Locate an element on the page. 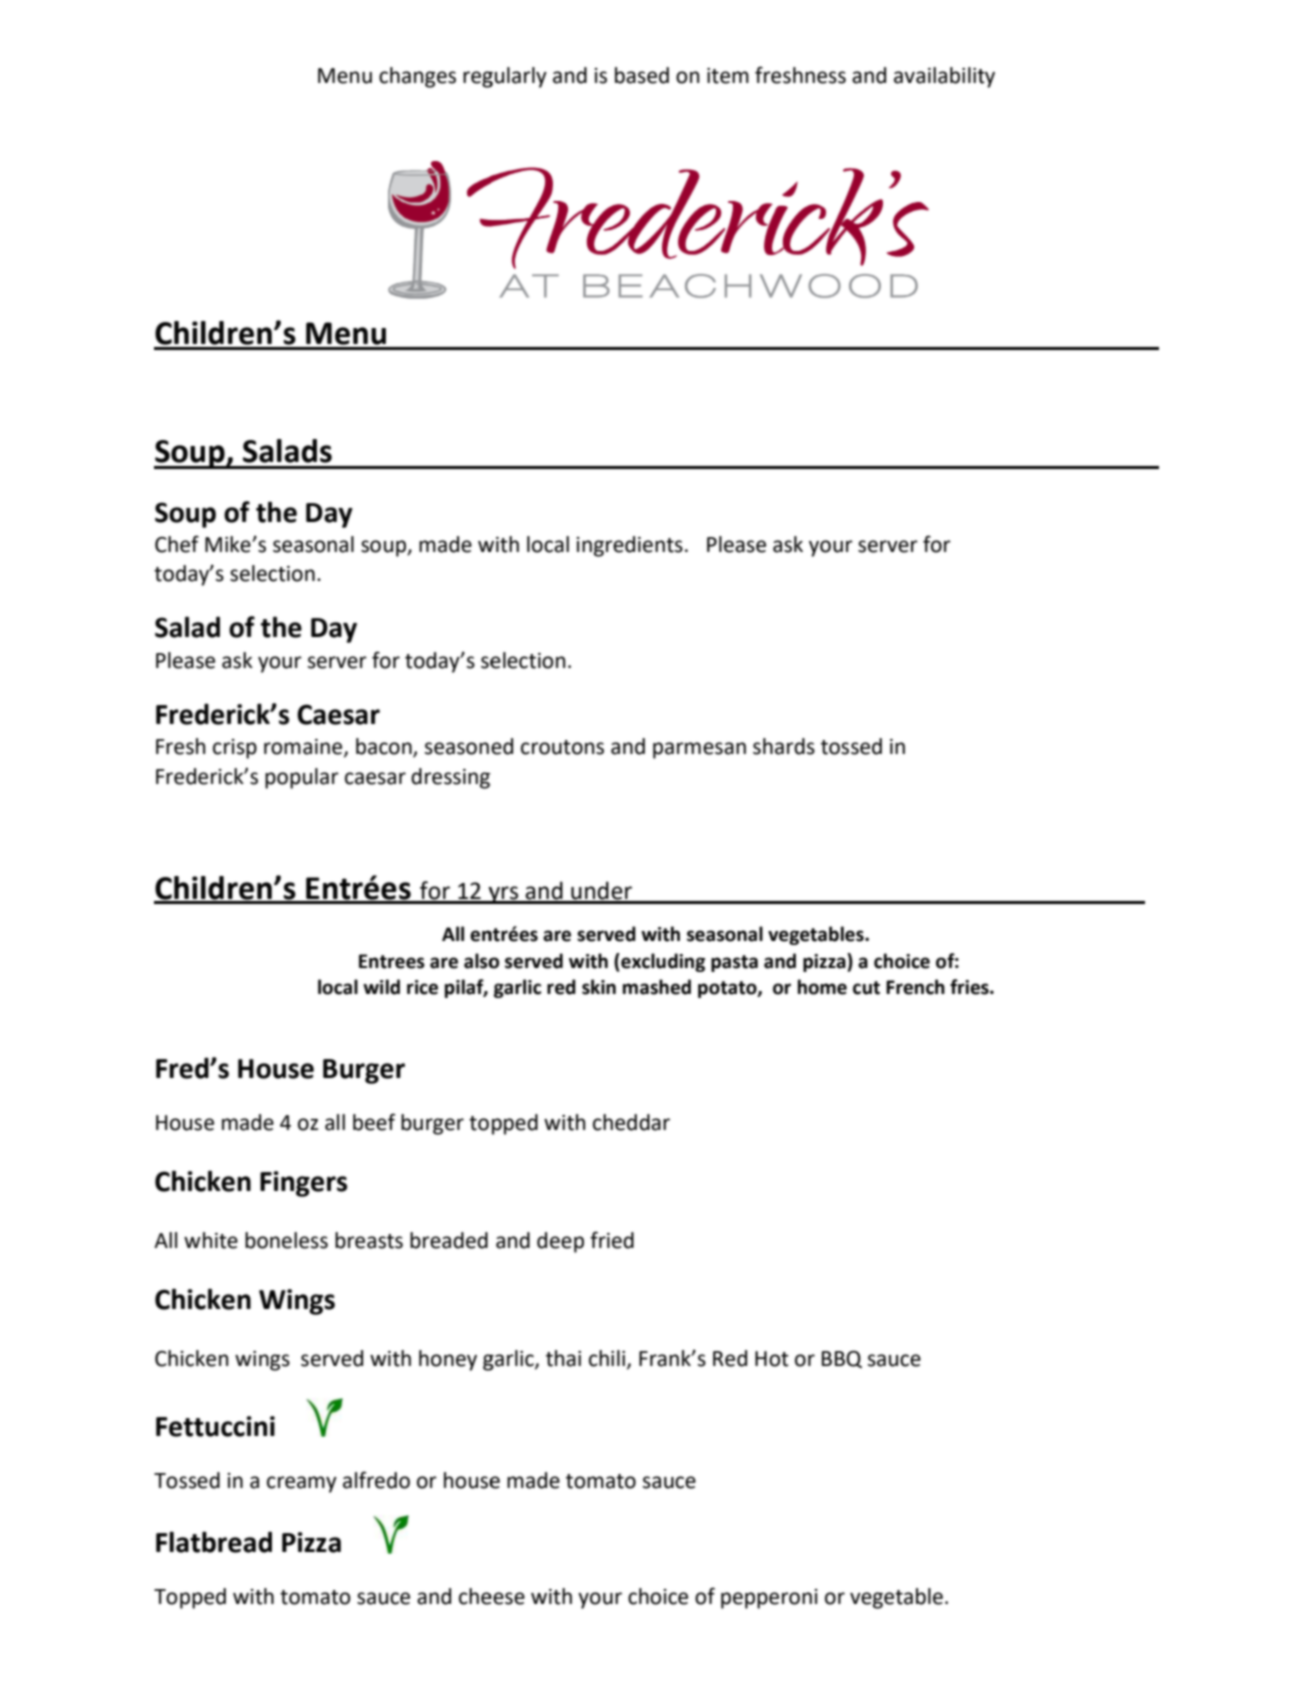 The height and width of the document is (1700, 1313). crisp is located at coordinates (235, 749).
